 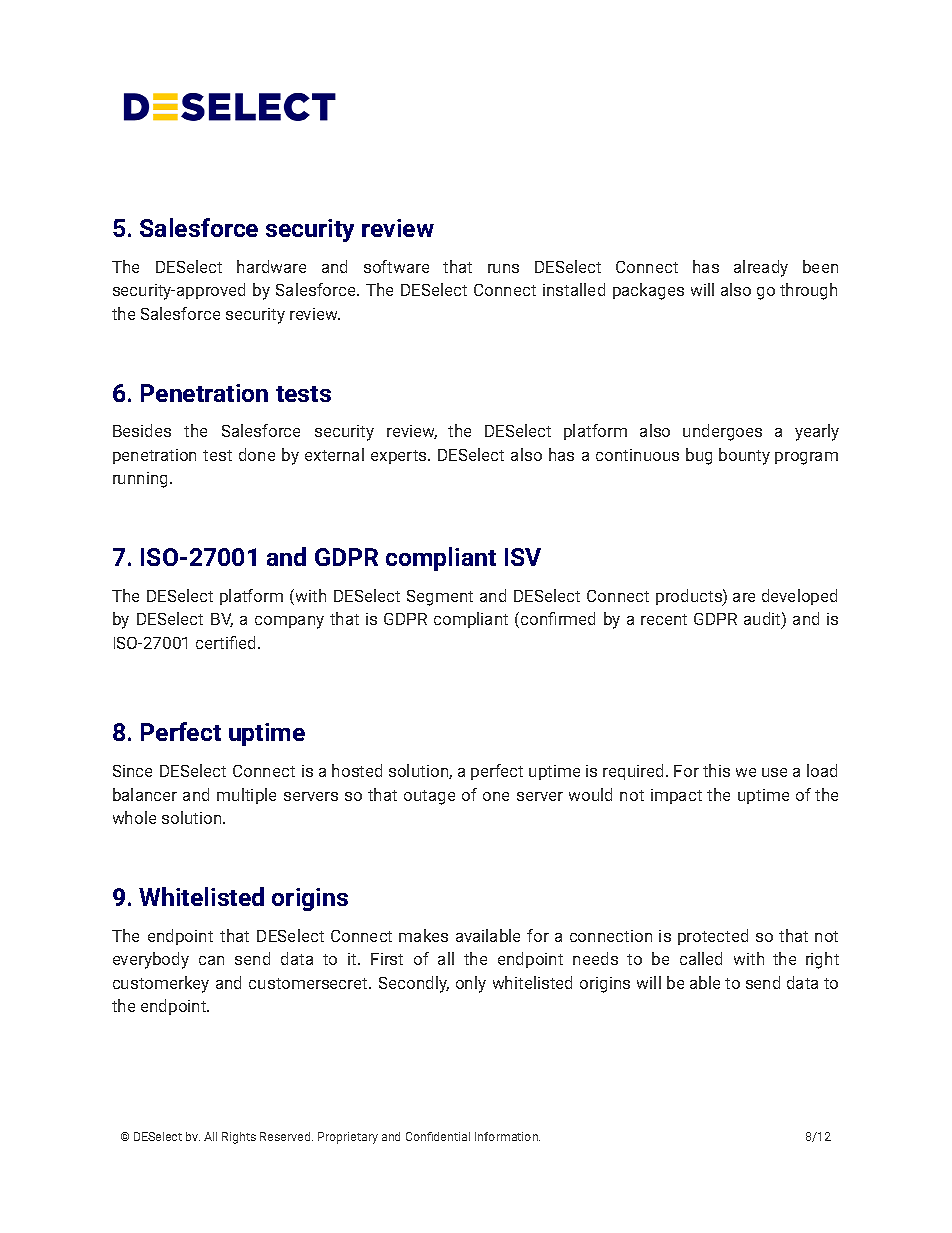 I want to click on makes, so click(x=423, y=935).
